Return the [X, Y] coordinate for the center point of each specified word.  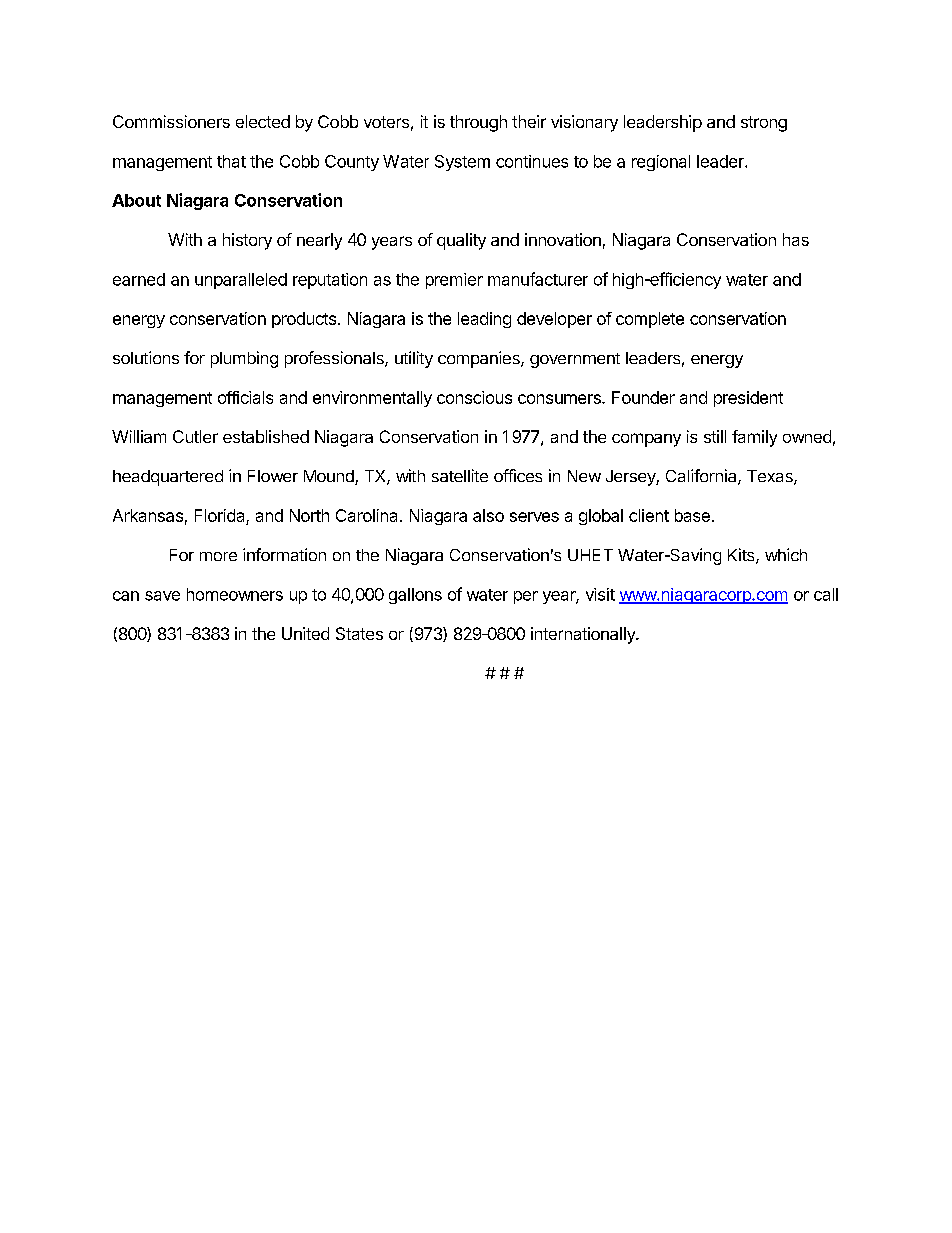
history [247, 241]
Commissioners [171, 121]
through [478, 123]
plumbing [244, 359]
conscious [474, 397]
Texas [771, 477]
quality [461, 241]
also [488, 515]
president [748, 399]
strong [764, 124]
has [796, 239]
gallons [415, 596]
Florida [219, 515]
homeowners [235, 594]
